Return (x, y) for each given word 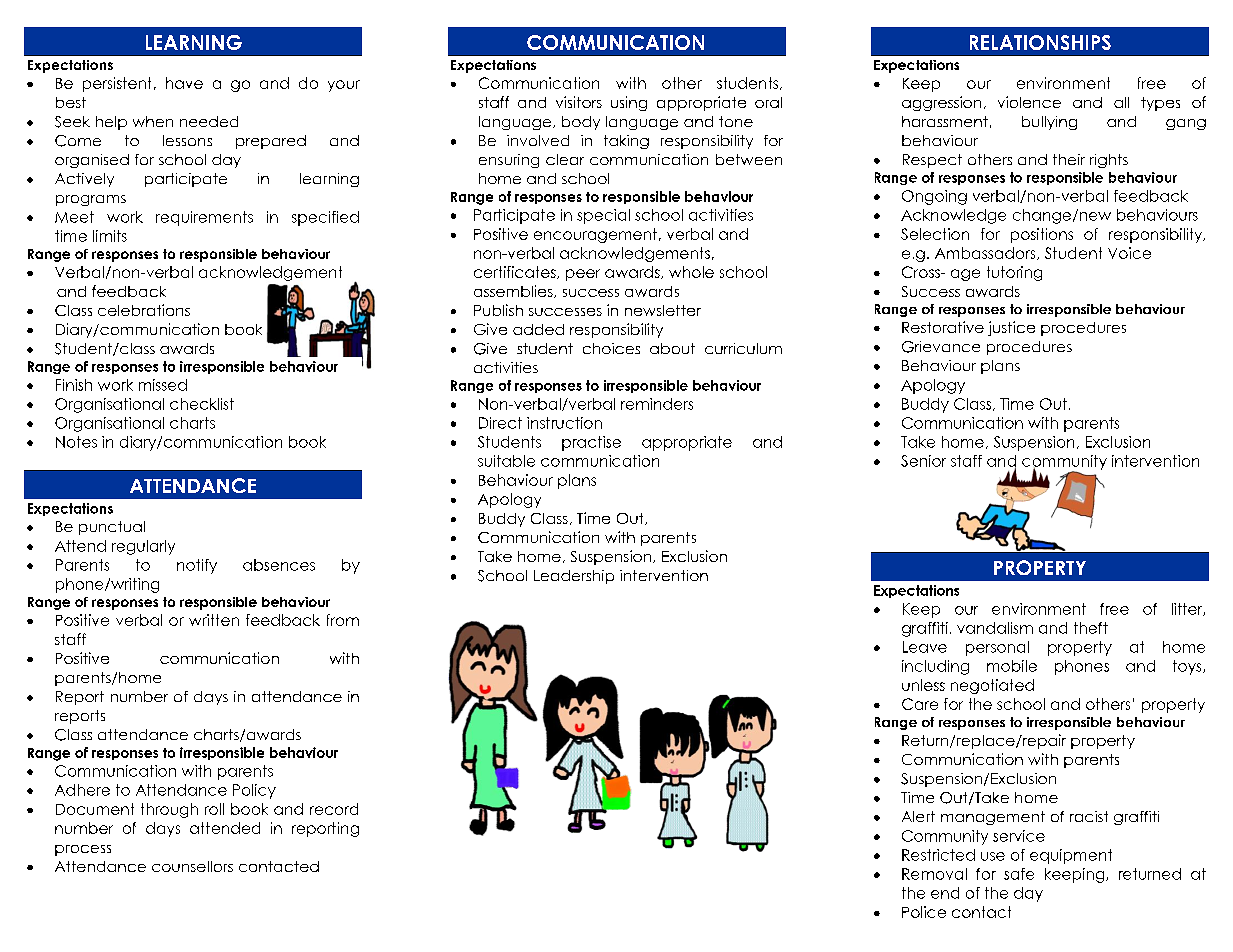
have (184, 83)
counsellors (192, 866)
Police (924, 912)
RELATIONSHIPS (1040, 42)
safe (1019, 874)
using (629, 103)
